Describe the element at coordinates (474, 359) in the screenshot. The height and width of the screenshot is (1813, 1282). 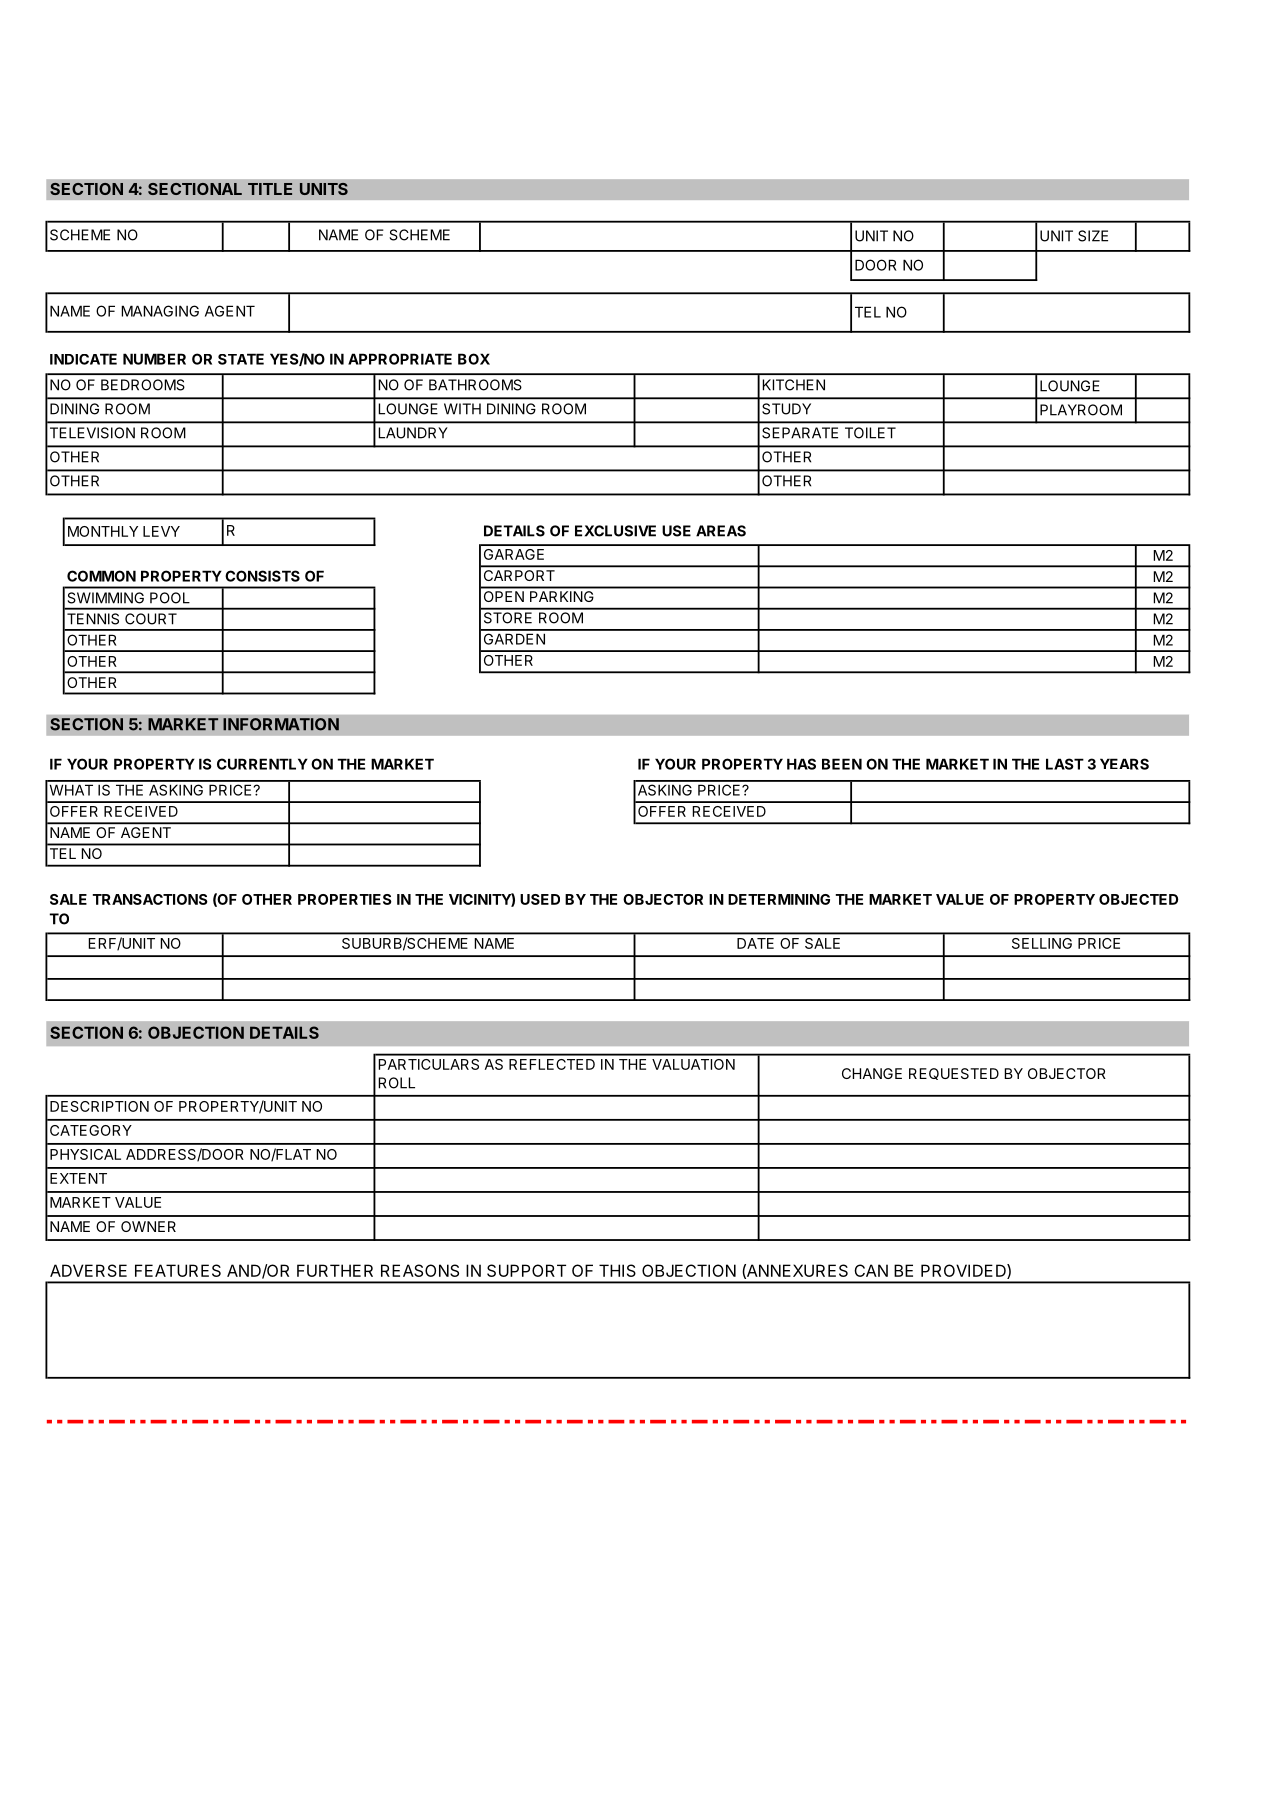
I see `BOX` at that location.
